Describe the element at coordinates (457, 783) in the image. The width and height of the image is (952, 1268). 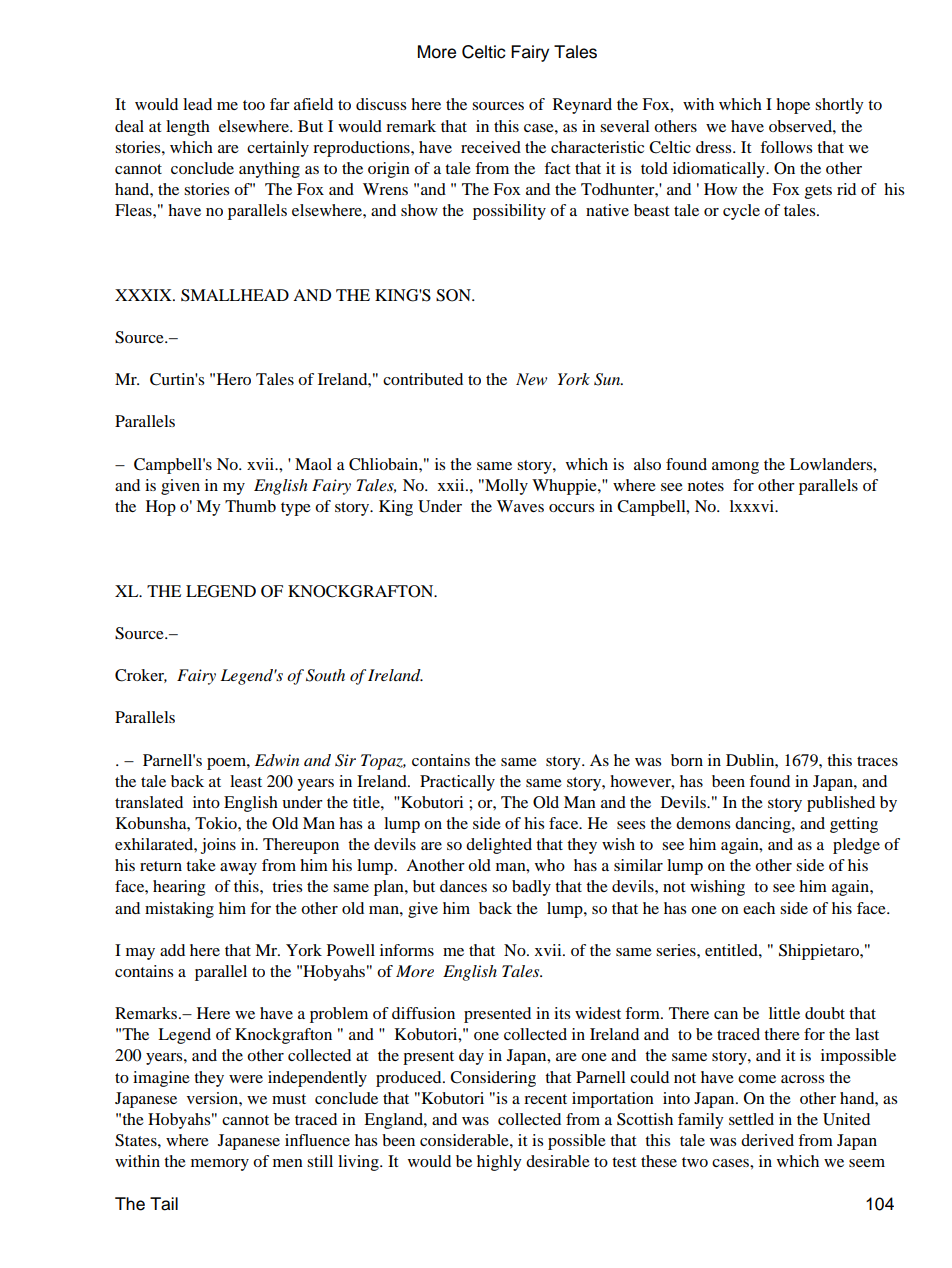
I see `Practically` at that location.
